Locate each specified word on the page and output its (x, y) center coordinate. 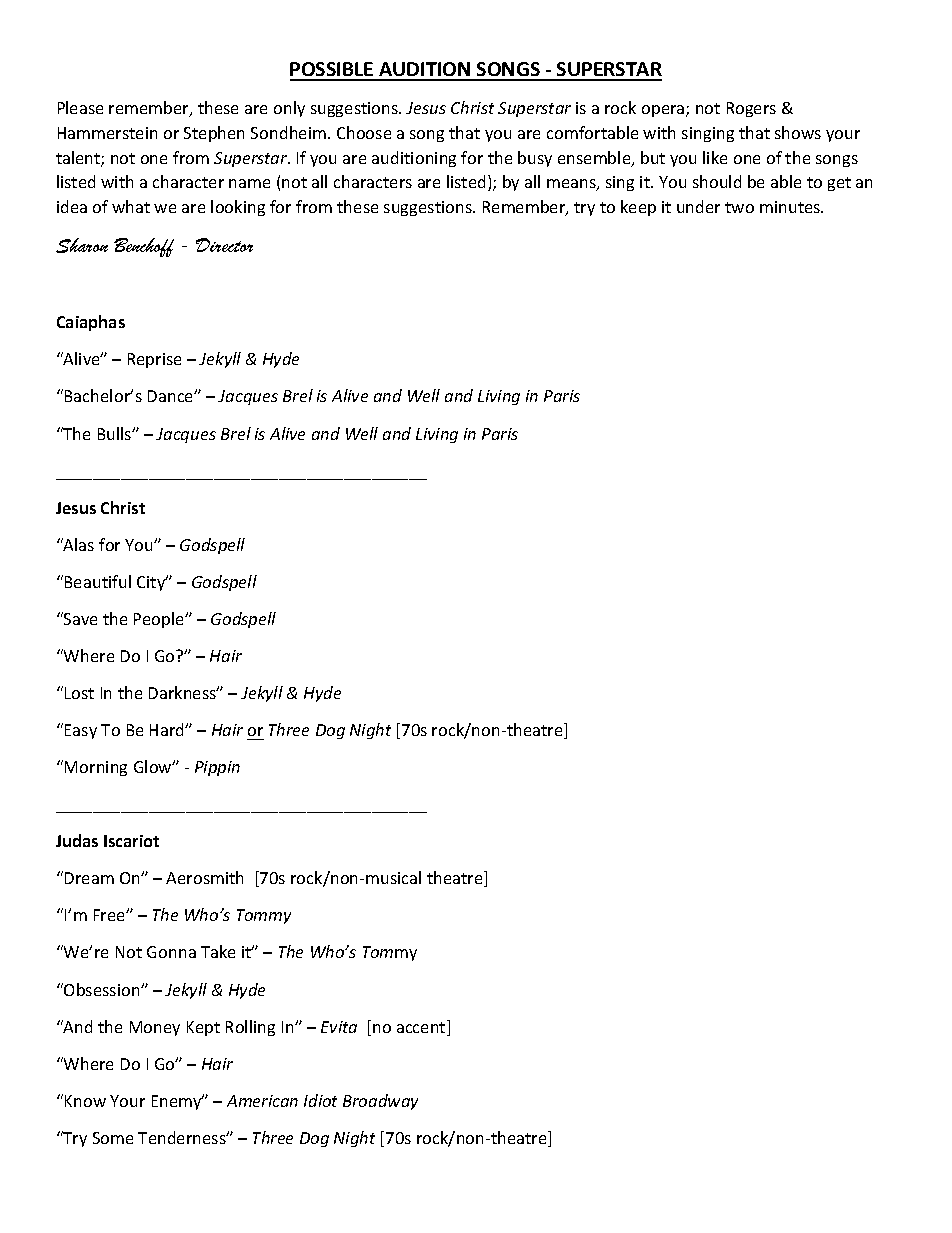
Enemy (178, 1102)
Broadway (380, 1102)
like (715, 157)
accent (422, 1028)
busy (535, 159)
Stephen (214, 134)
